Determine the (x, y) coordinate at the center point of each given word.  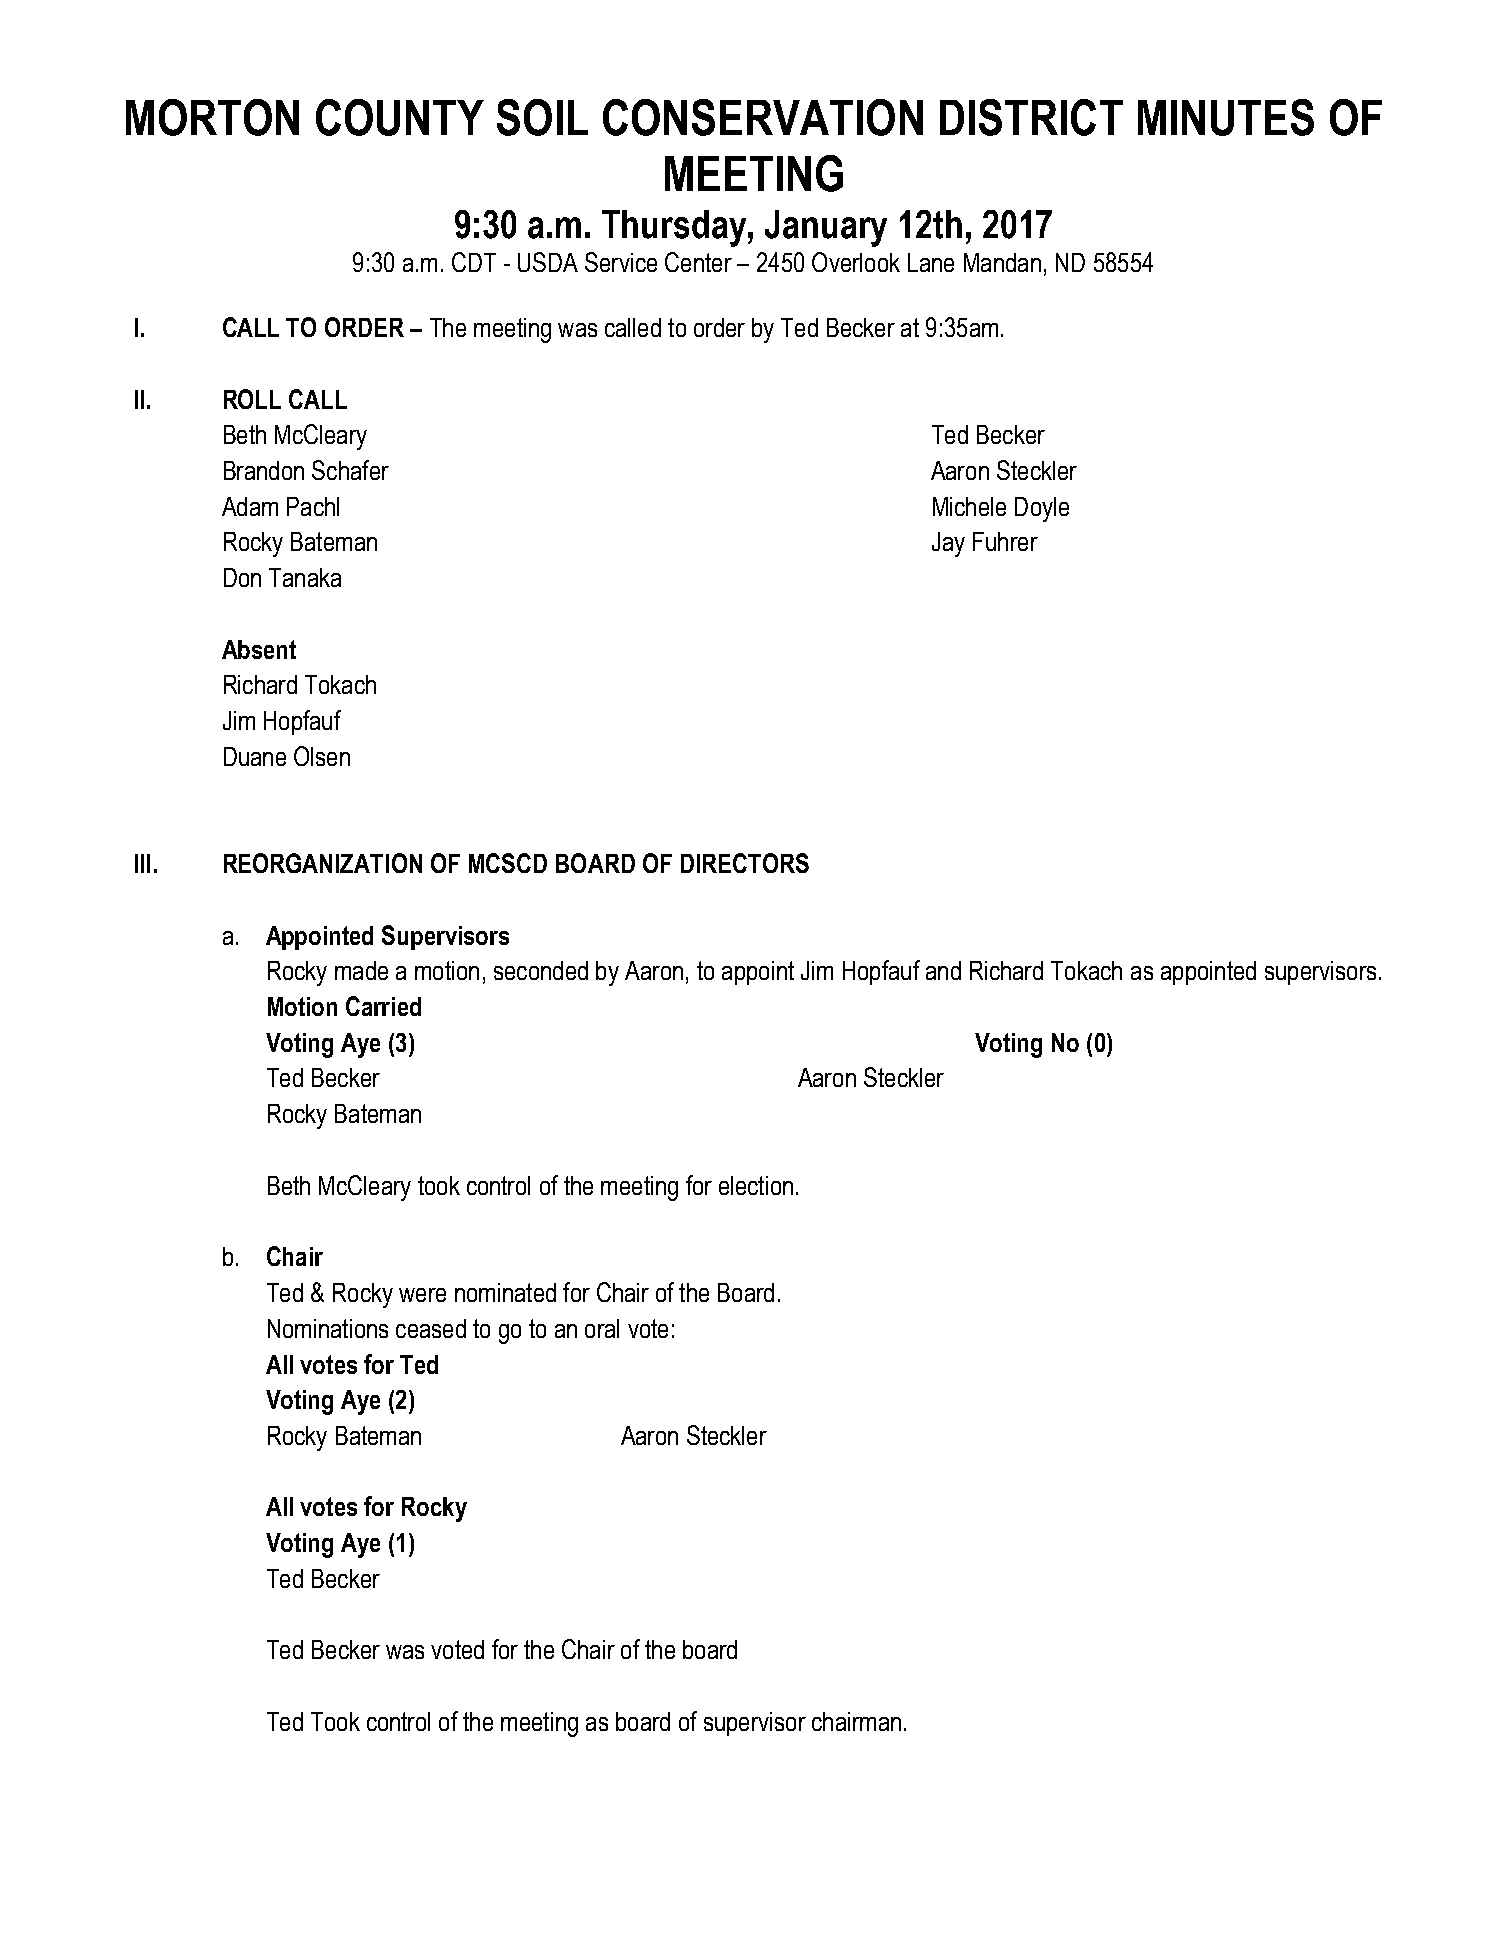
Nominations (328, 1328)
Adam (250, 506)
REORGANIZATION (323, 863)
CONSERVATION (763, 117)
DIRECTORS (745, 863)
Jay (948, 544)
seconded (541, 970)
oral (602, 1328)
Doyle (1042, 509)
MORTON (212, 117)
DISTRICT (1031, 117)
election (756, 1185)
